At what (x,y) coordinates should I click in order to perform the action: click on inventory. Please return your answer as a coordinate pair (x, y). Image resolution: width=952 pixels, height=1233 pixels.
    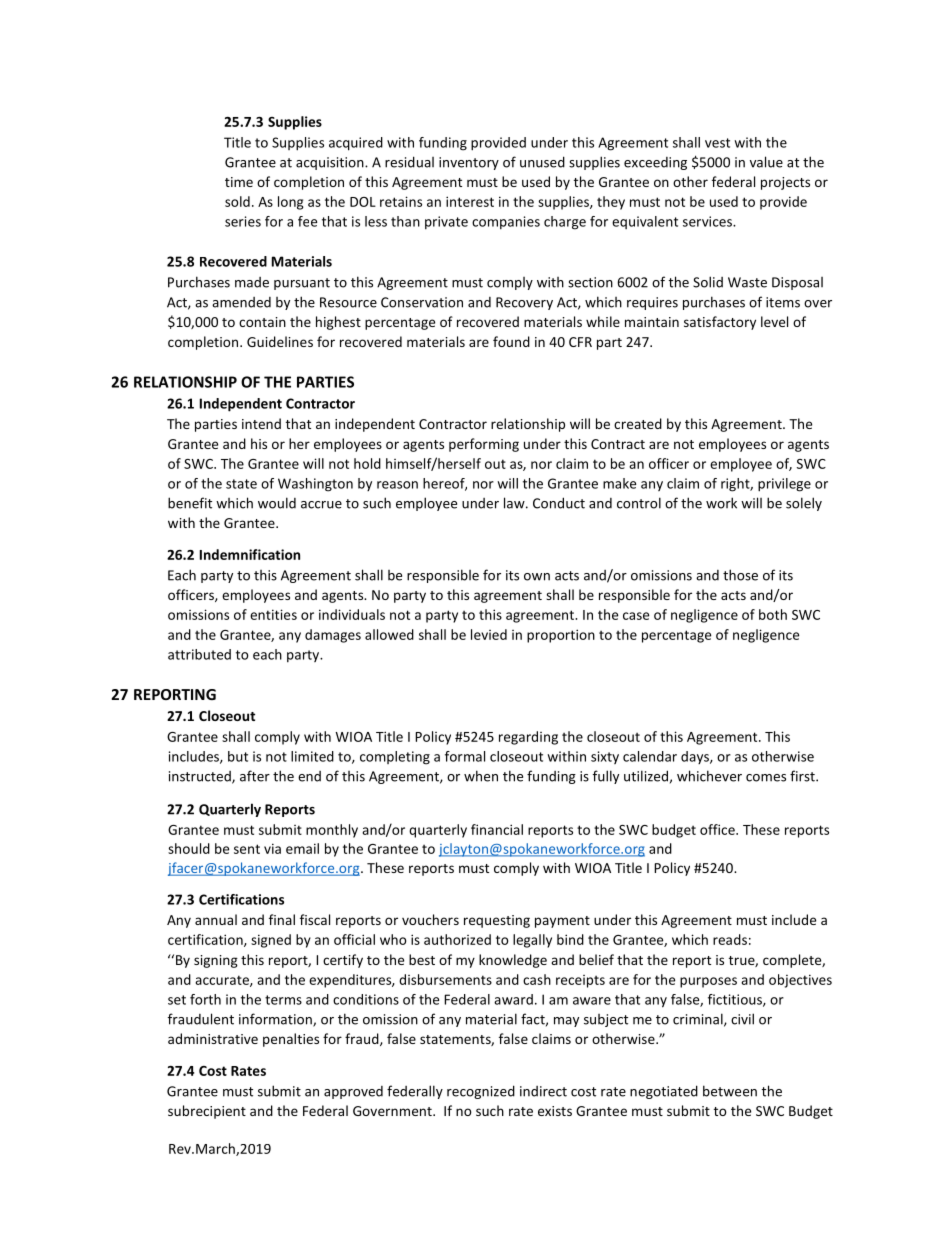
    Looking at the image, I should click on (469, 163).
